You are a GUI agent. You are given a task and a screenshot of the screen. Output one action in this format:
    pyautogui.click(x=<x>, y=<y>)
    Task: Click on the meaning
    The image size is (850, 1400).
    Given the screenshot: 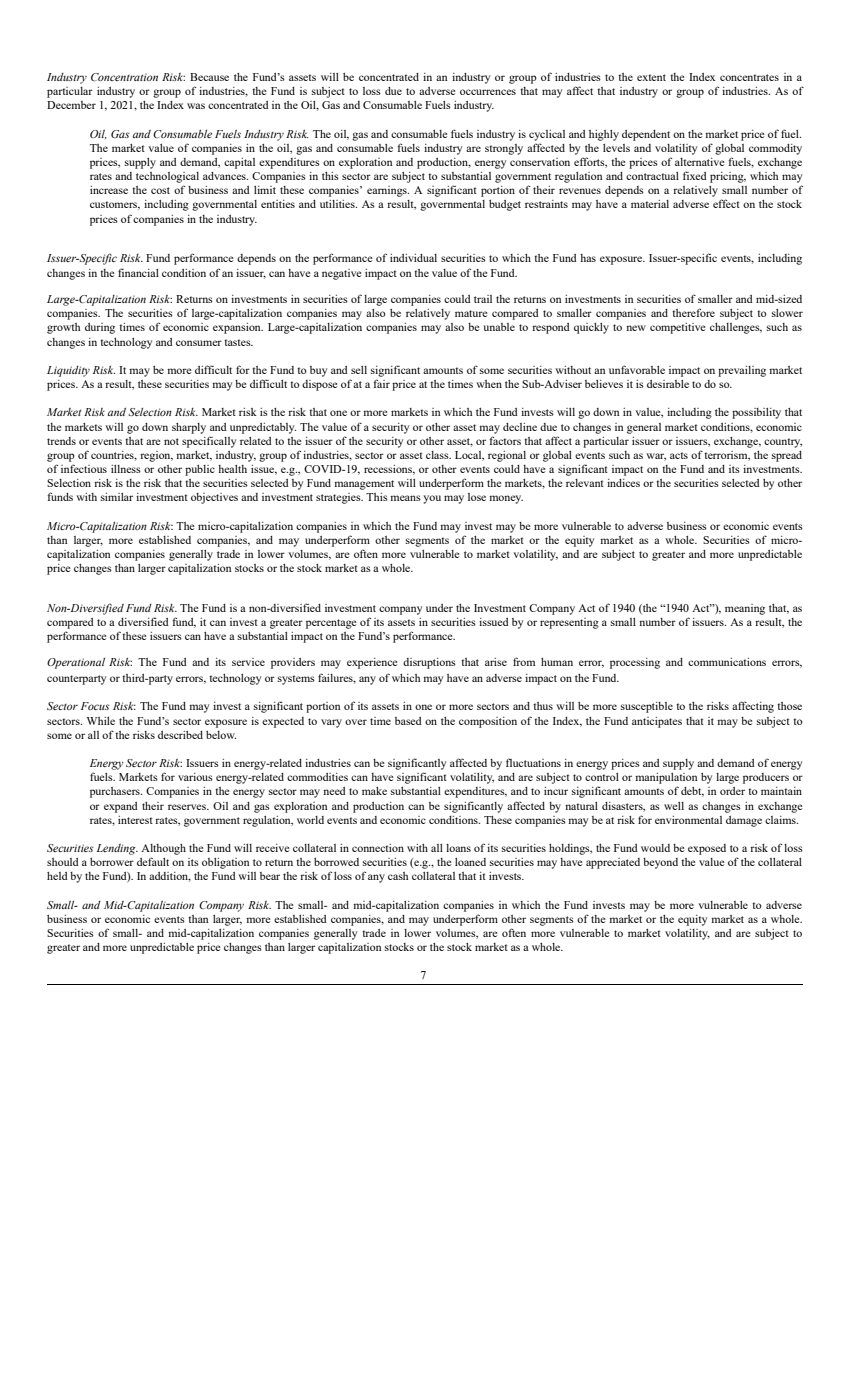 What is the action you would take?
    pyautogui.click(x=745, y=609)
